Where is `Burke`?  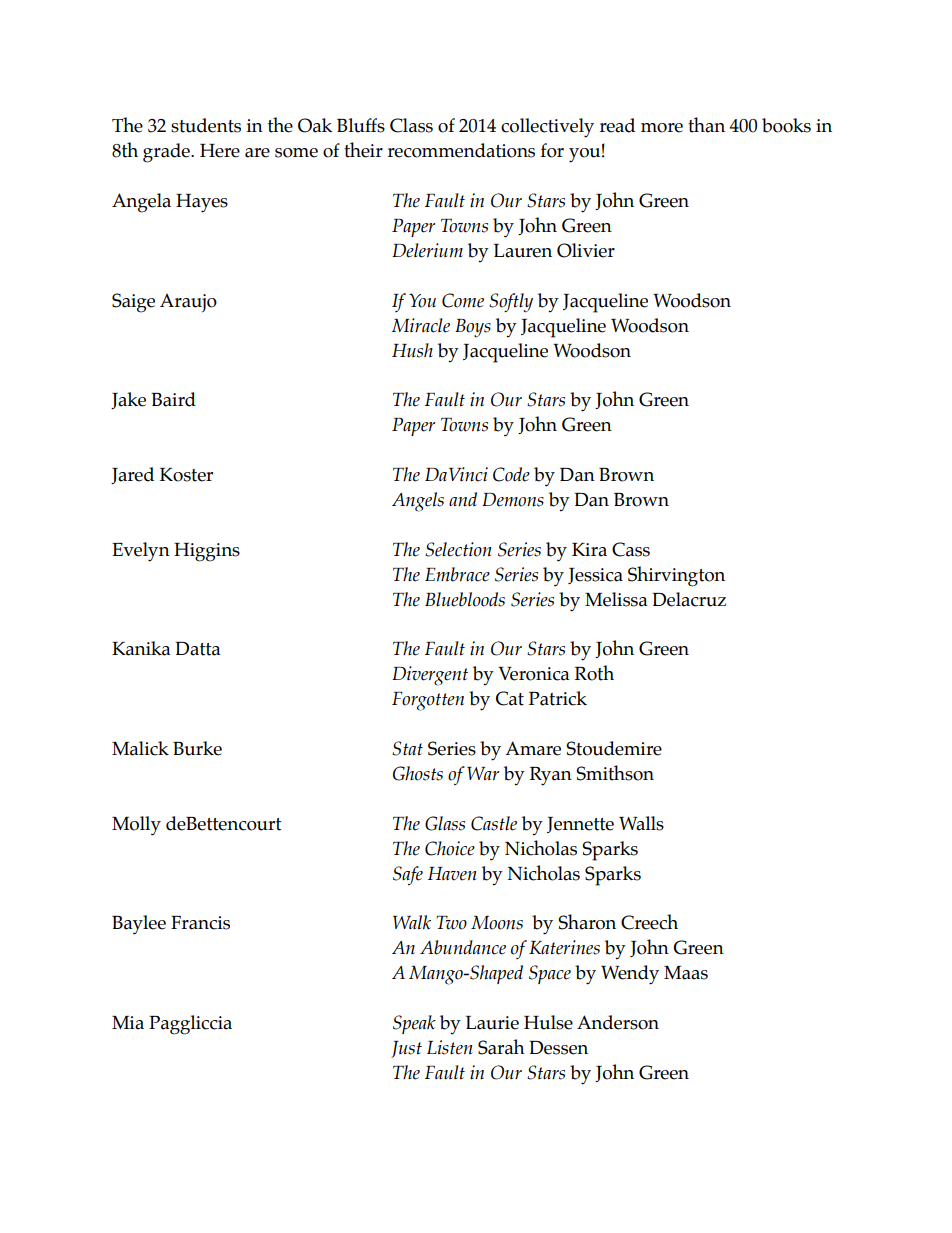
Burke is located at coordinates (197, 748).
